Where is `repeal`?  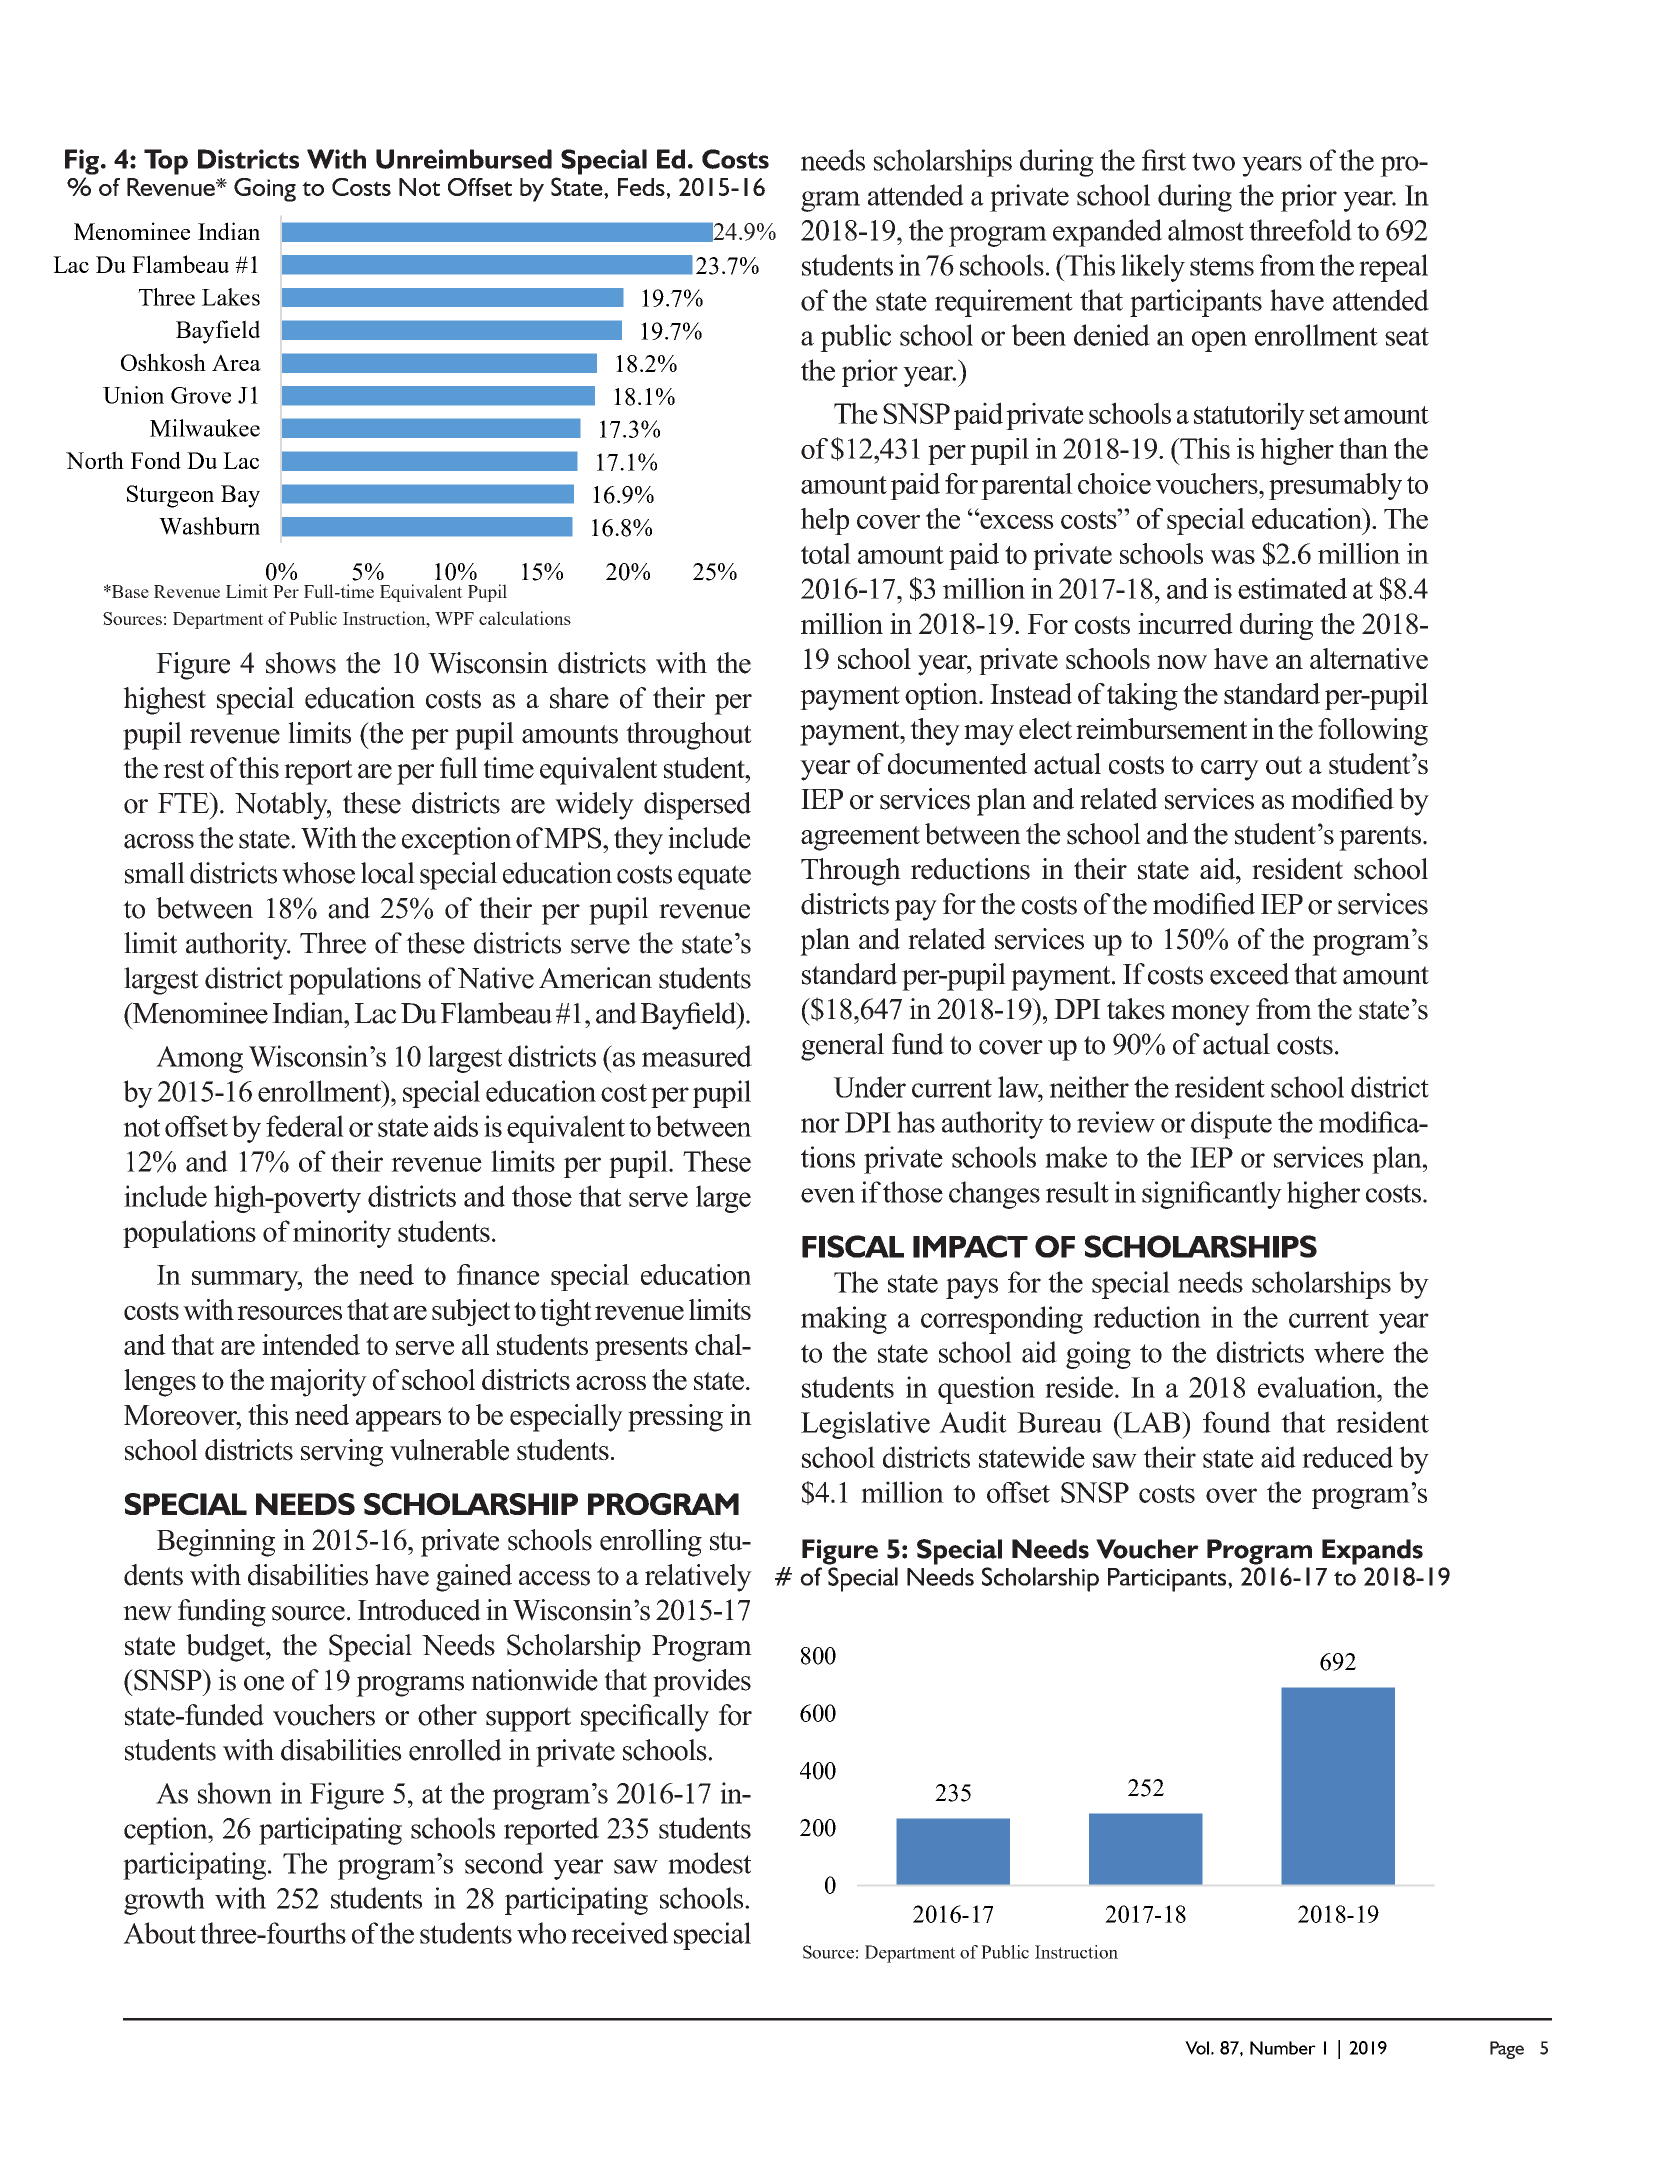 repeal is located at coordinates (1393, 268).
